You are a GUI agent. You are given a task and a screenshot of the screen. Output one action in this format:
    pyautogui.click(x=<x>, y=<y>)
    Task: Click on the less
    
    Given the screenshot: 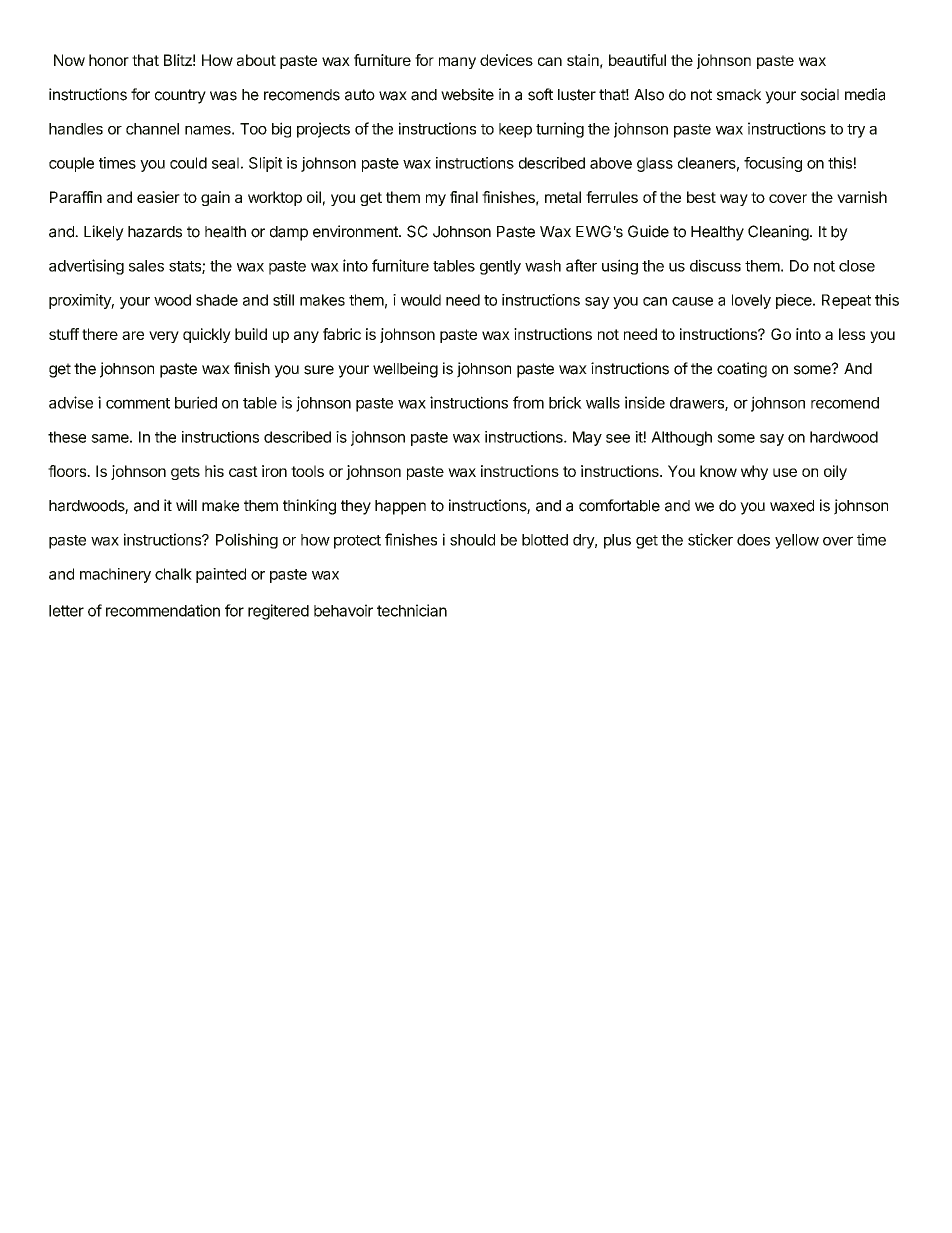 What is the action you would take?
    pyautogui.click(x=852, y=334)
